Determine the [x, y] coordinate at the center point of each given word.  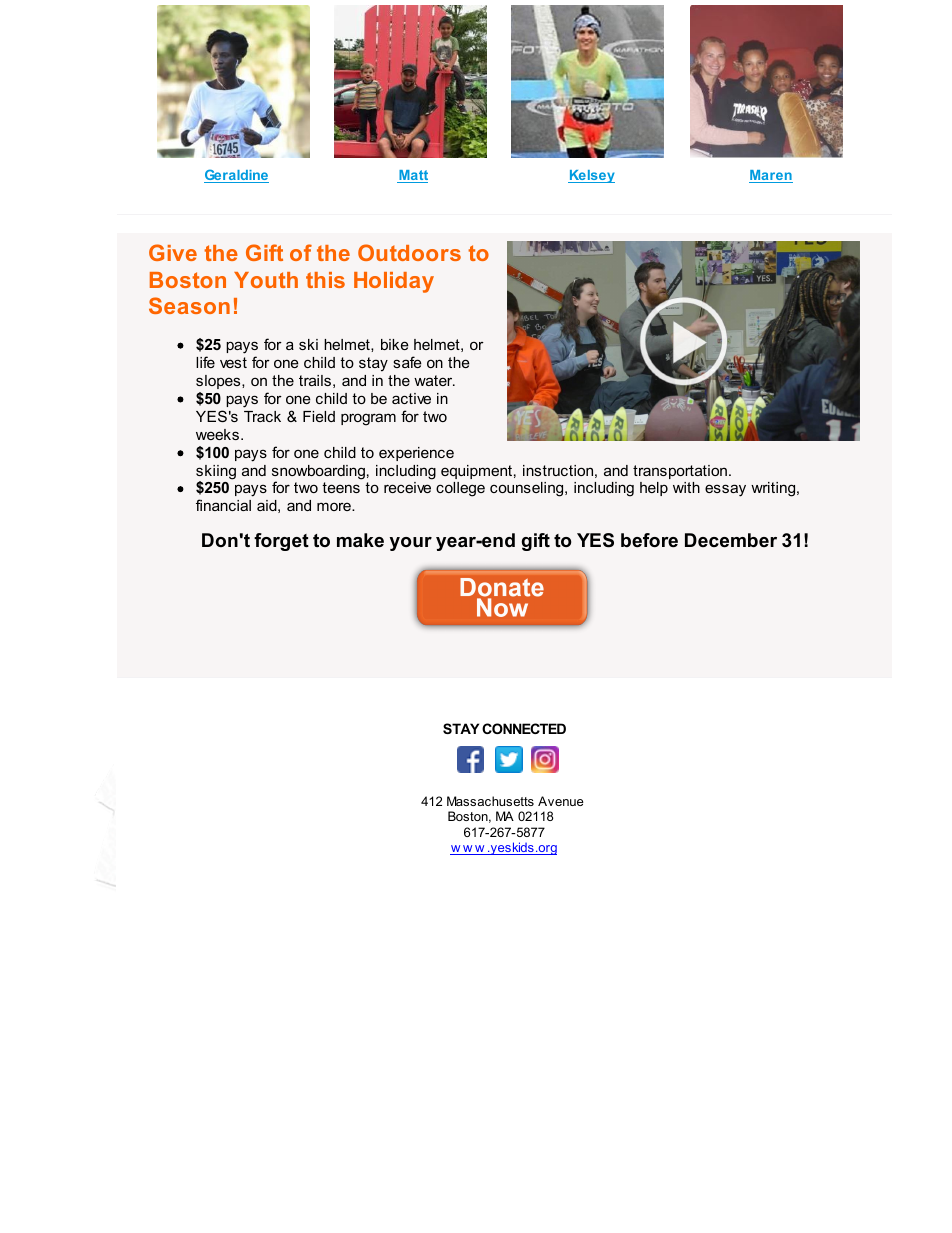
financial [223, 505]
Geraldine [236, 176]
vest [233, 362]
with [686, 487]
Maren [771, 176]
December [731, 540]
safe [407, 362]
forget [281, 542]
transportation [680, 472]
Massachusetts [490, 801]
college [460, 489]
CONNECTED [524, 728]
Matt [412, 176]
